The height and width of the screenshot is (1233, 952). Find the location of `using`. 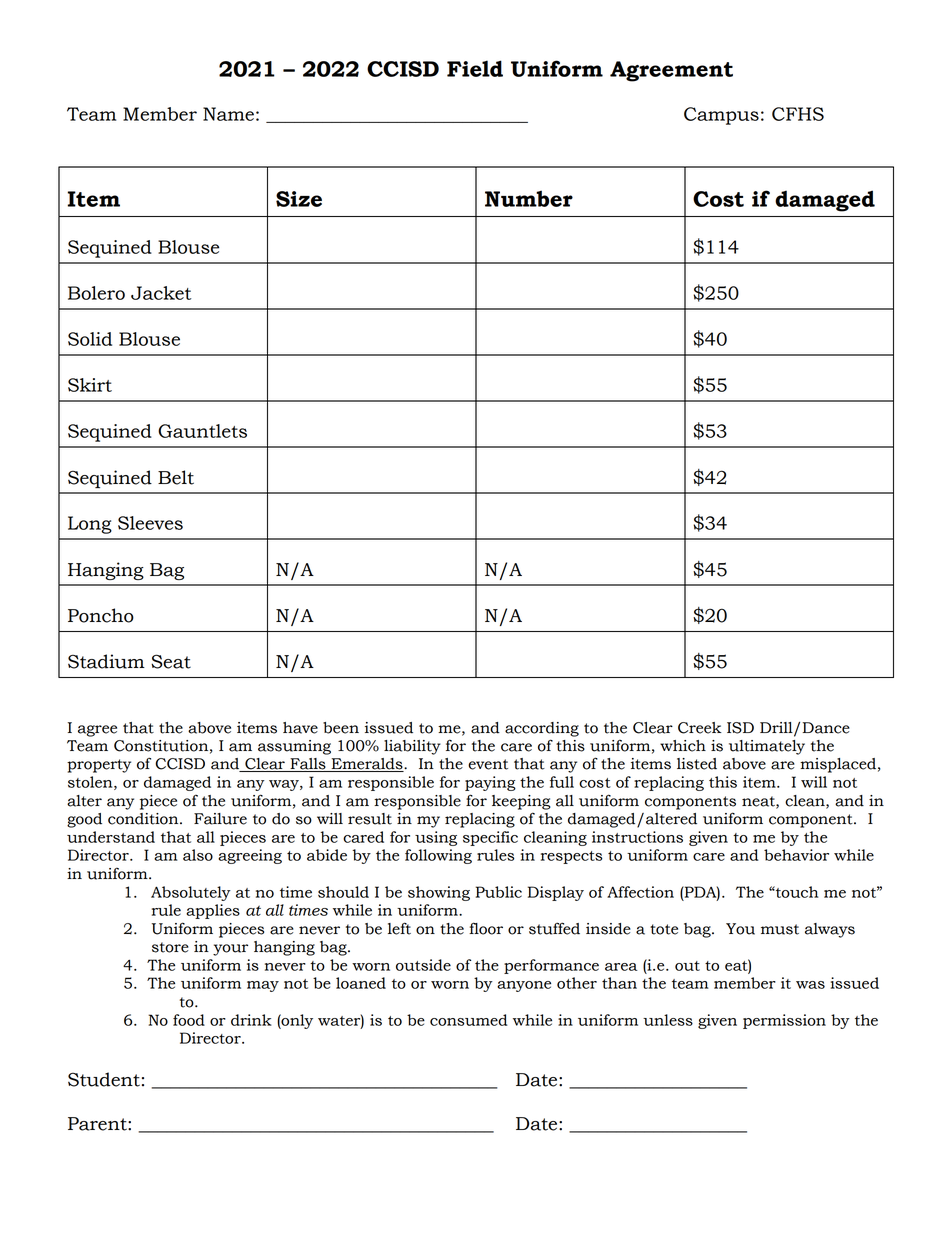

using is located at coordinates (436, 838).
